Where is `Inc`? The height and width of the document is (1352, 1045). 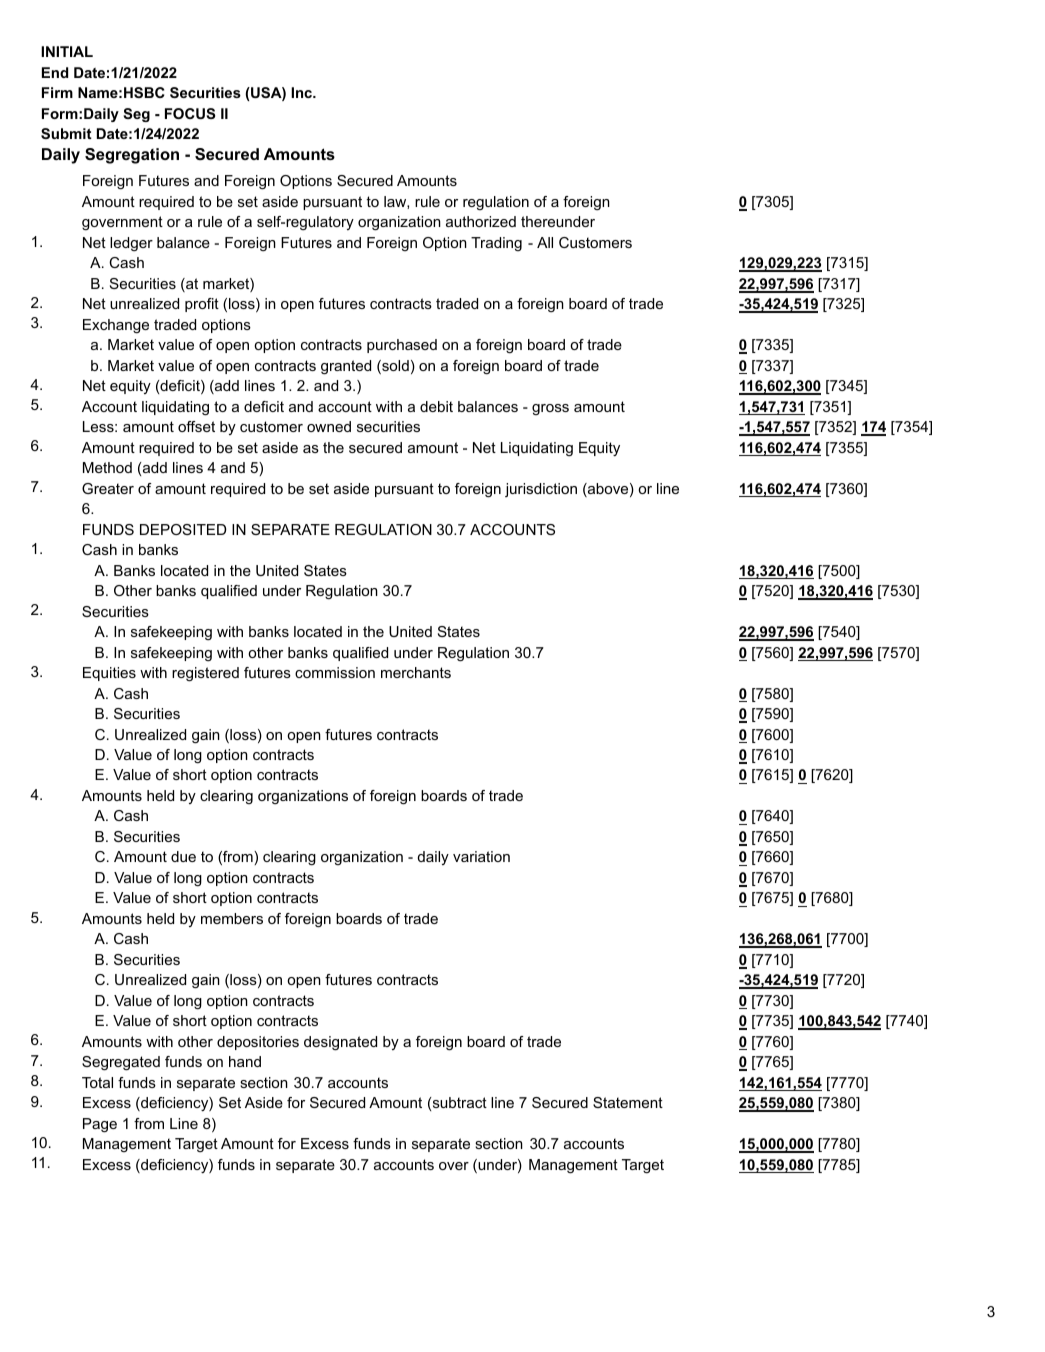 Inc is located at coordinates (303, 92).
